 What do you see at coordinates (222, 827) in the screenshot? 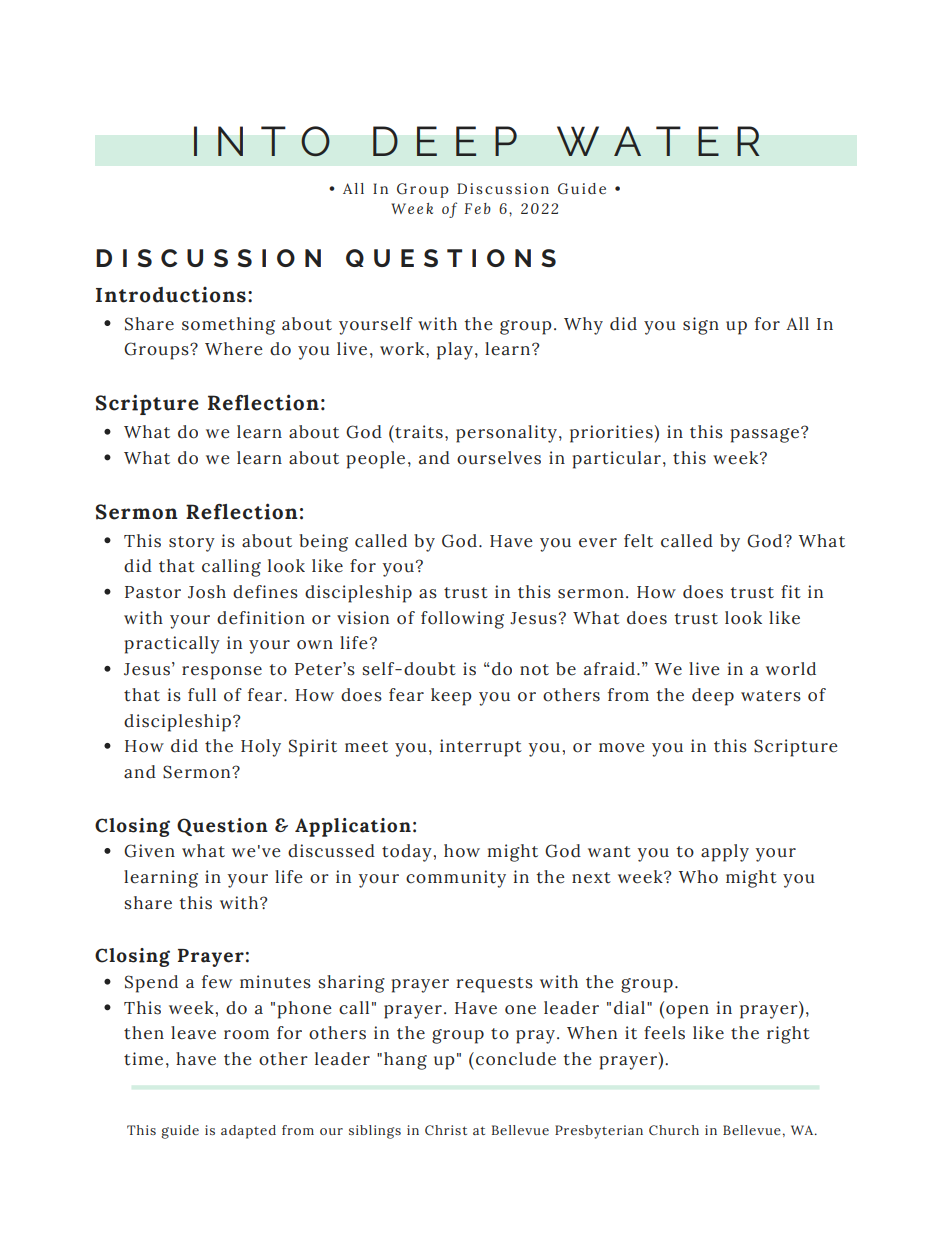
I see `Question` at bounding box center [222, 827].
